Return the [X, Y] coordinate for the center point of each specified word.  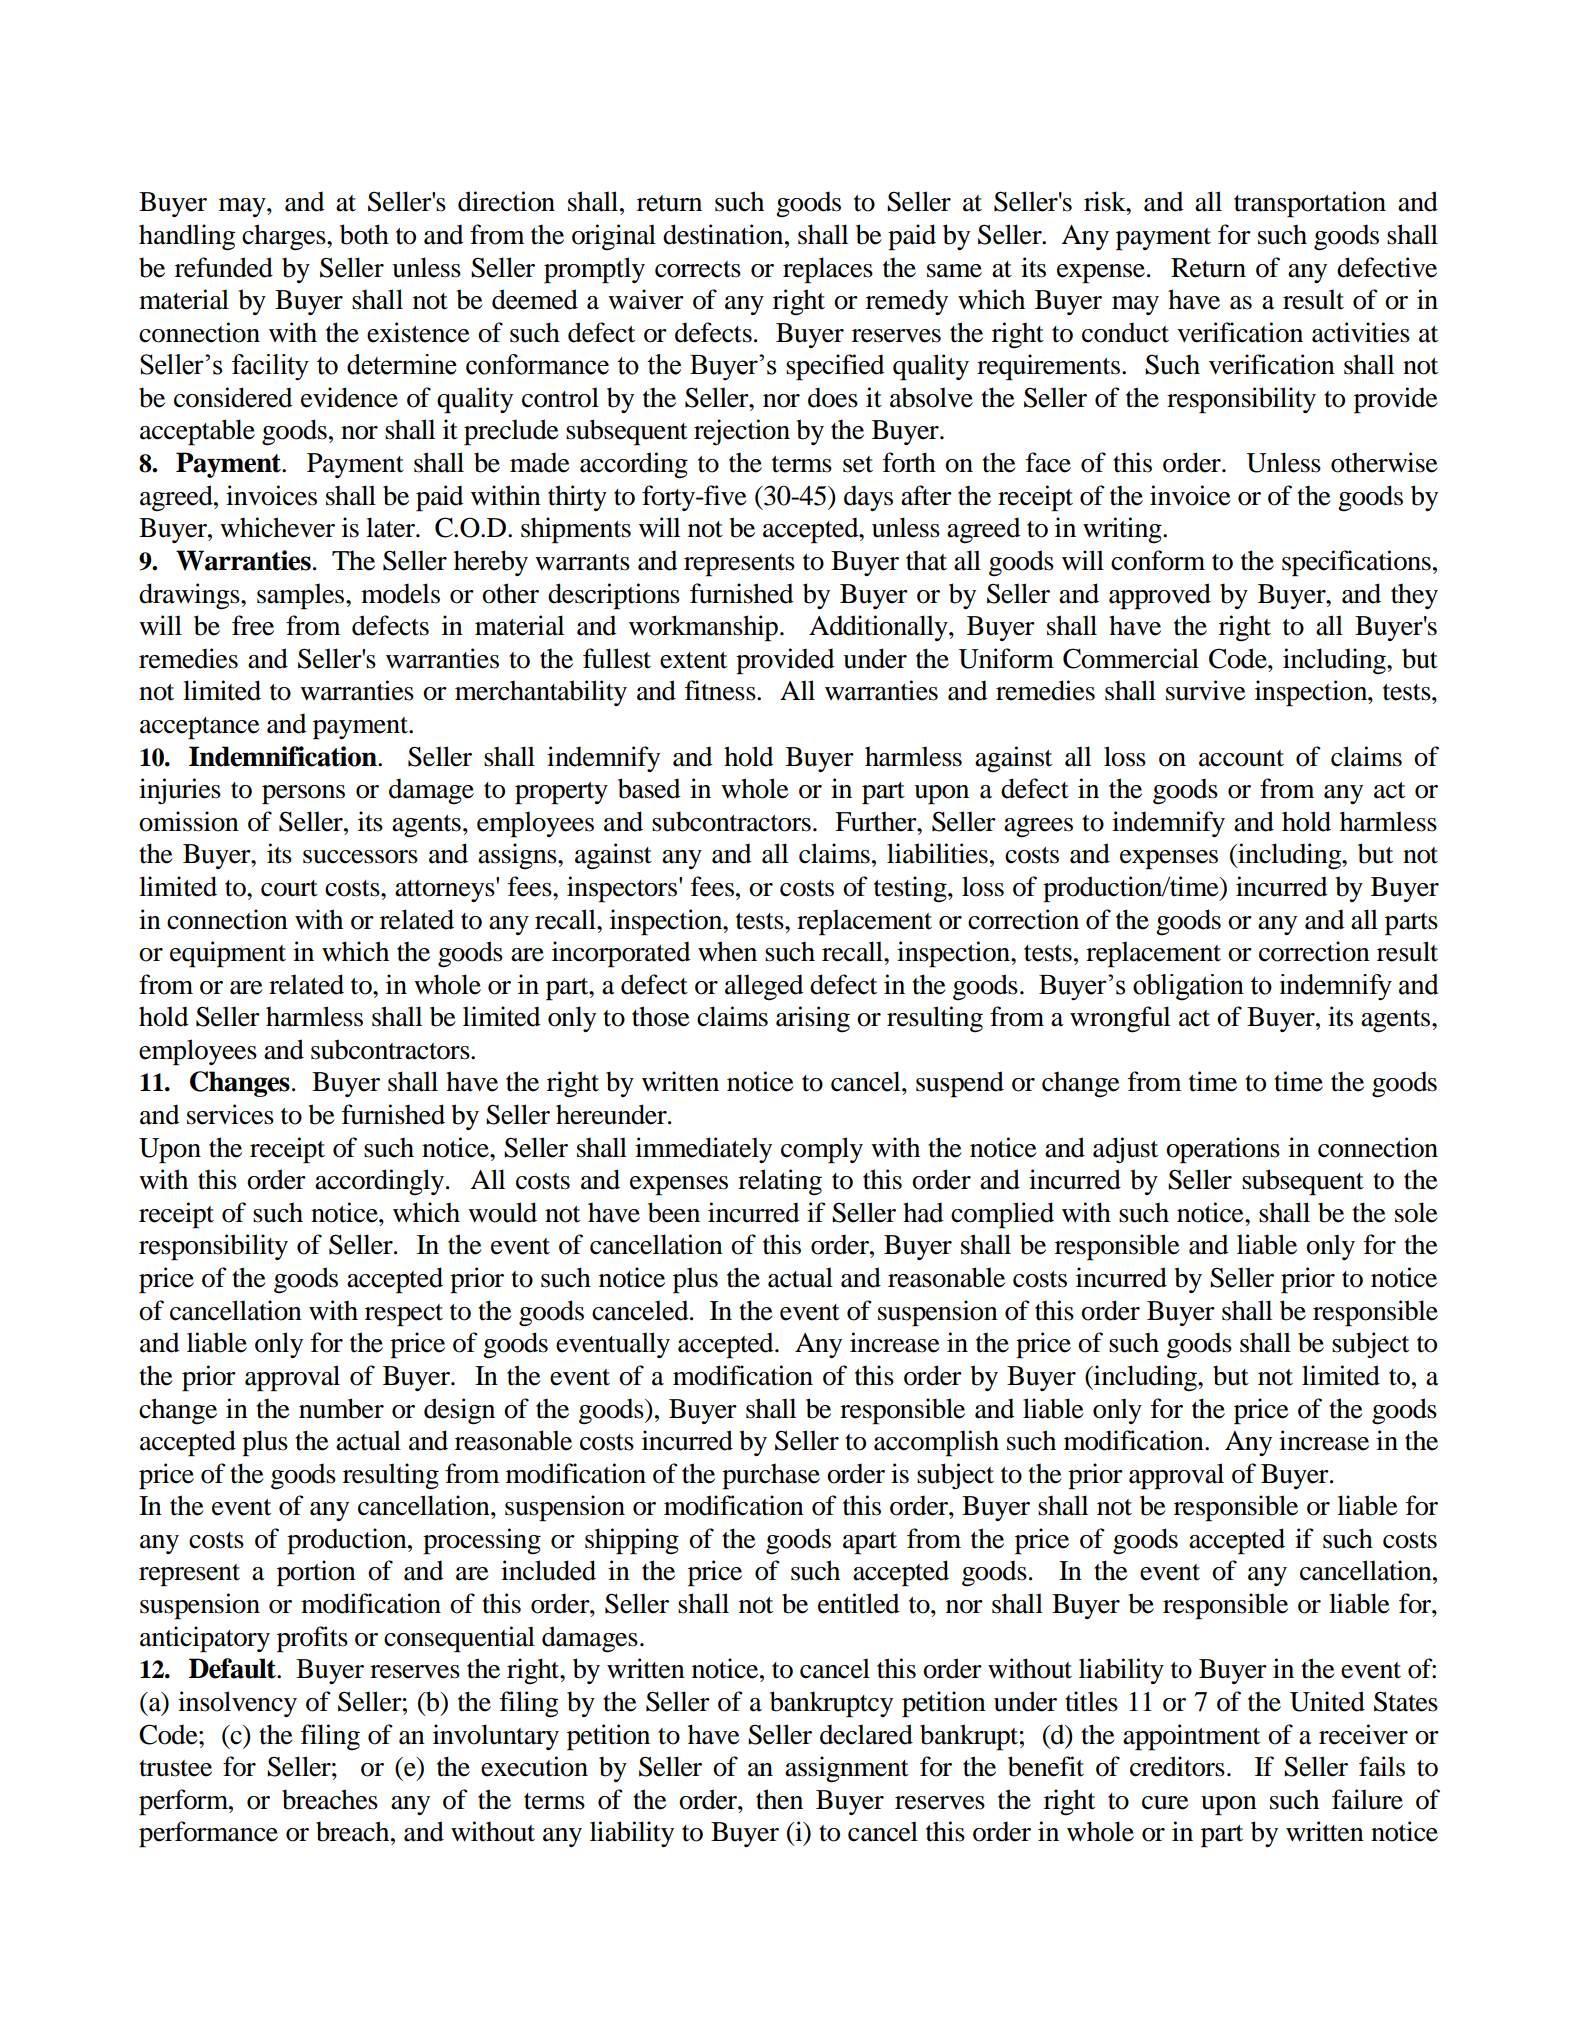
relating [780, 1182]
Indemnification [284, 756]
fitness [721, 690]
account [1241, 758]
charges [285, 237]
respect [404, 1315]
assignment [847, 1769]
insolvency [237, 1704]
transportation [1310, 204]
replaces [828, 270]
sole [1416, 1212]
